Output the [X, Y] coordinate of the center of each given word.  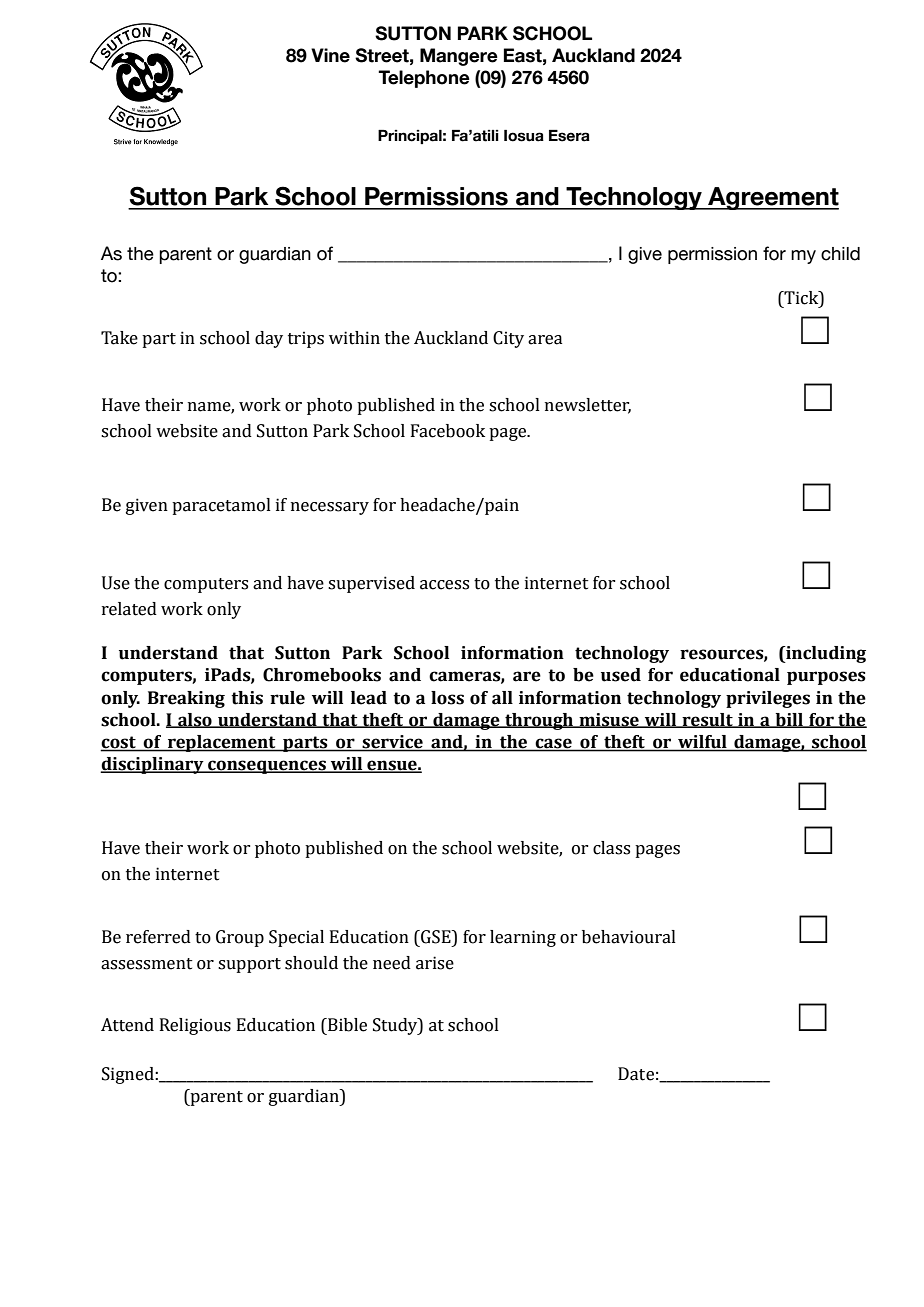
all [502, 698]
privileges [768, 699]
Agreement [772, 198]
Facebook [448, 431]
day [269, 339]
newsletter [588, 405]
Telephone [424, 79]
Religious [195, 1026]
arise [435, 963]
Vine [330, 55]
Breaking [186, 699]
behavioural [629, 937]
